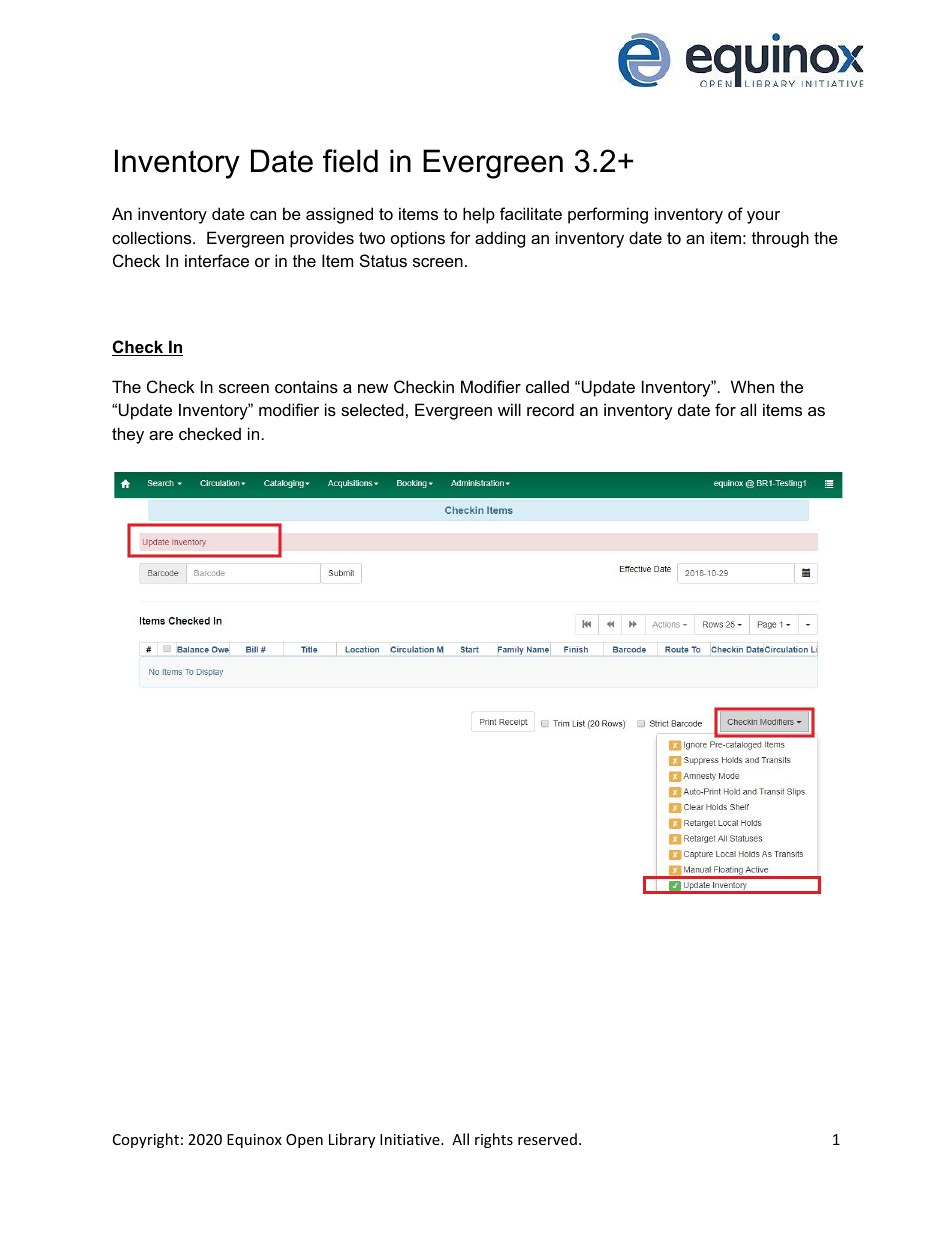 The width and height of the screenshot is (952, 1233). I want to click on Copyright, so click(146, 1140).
